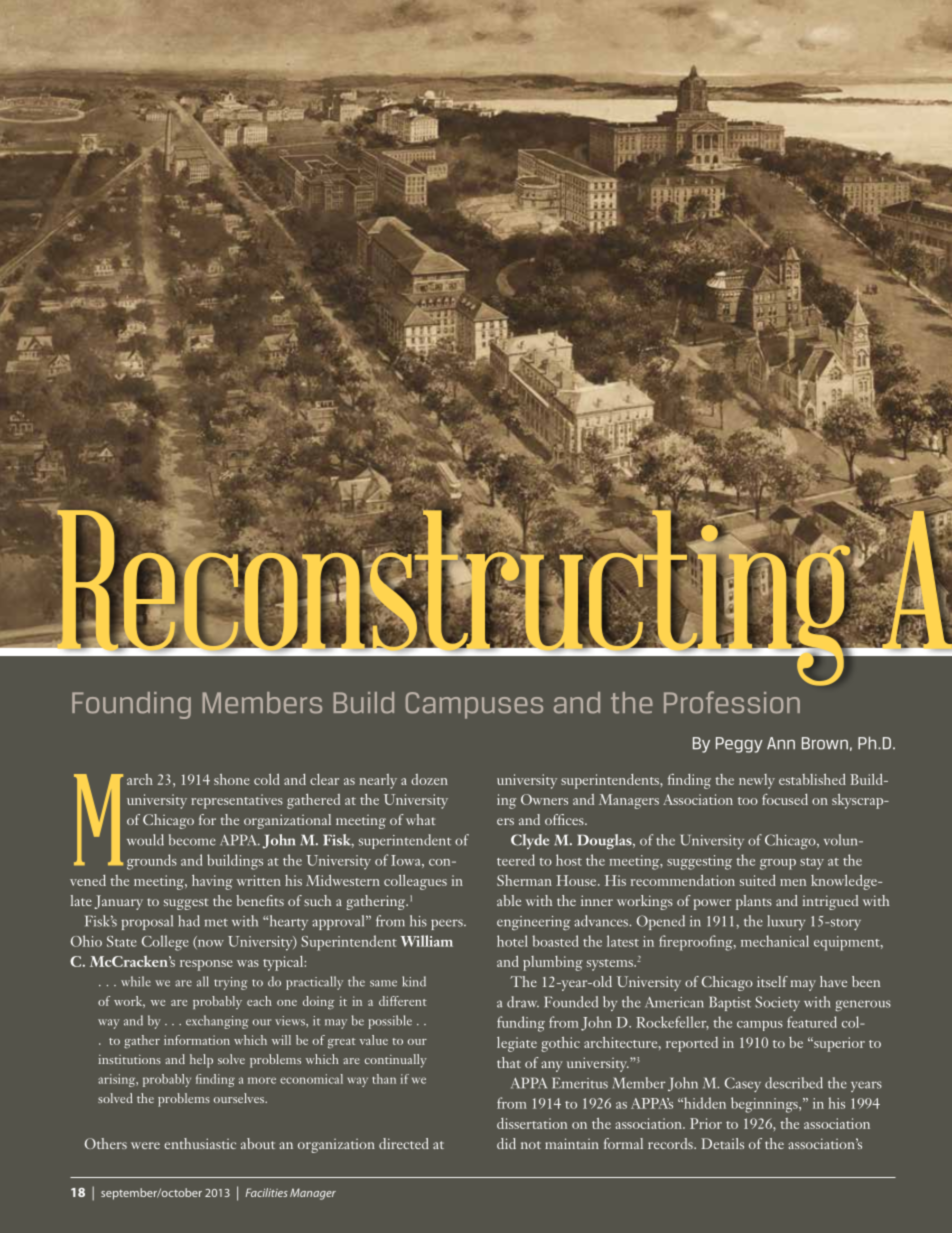  I want to click on plants, so click(754, 902).
